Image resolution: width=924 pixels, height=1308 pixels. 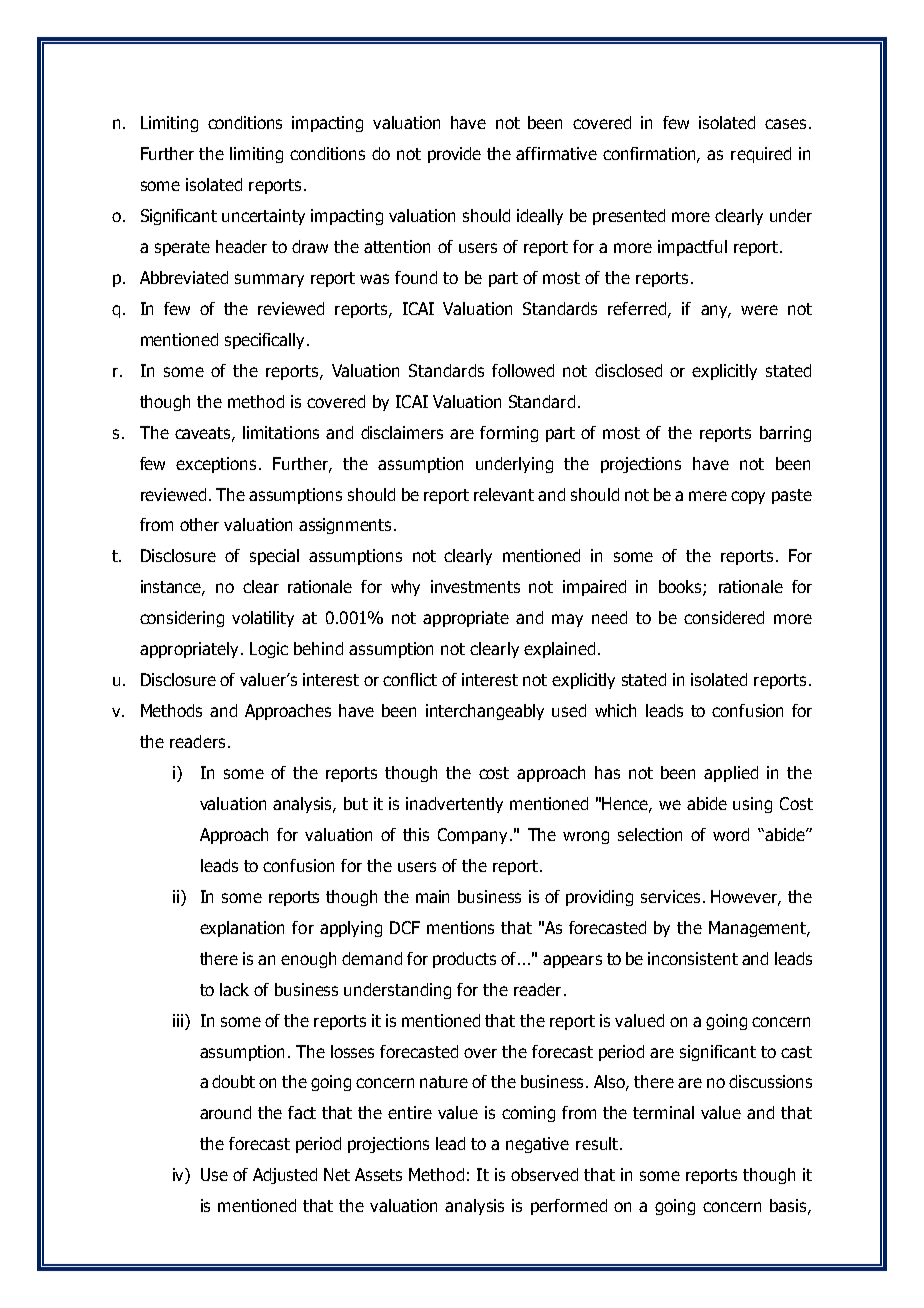 What do you see at coordinates (523, 370) in the document?
I see `followed` at bounding box center [523, 370].
